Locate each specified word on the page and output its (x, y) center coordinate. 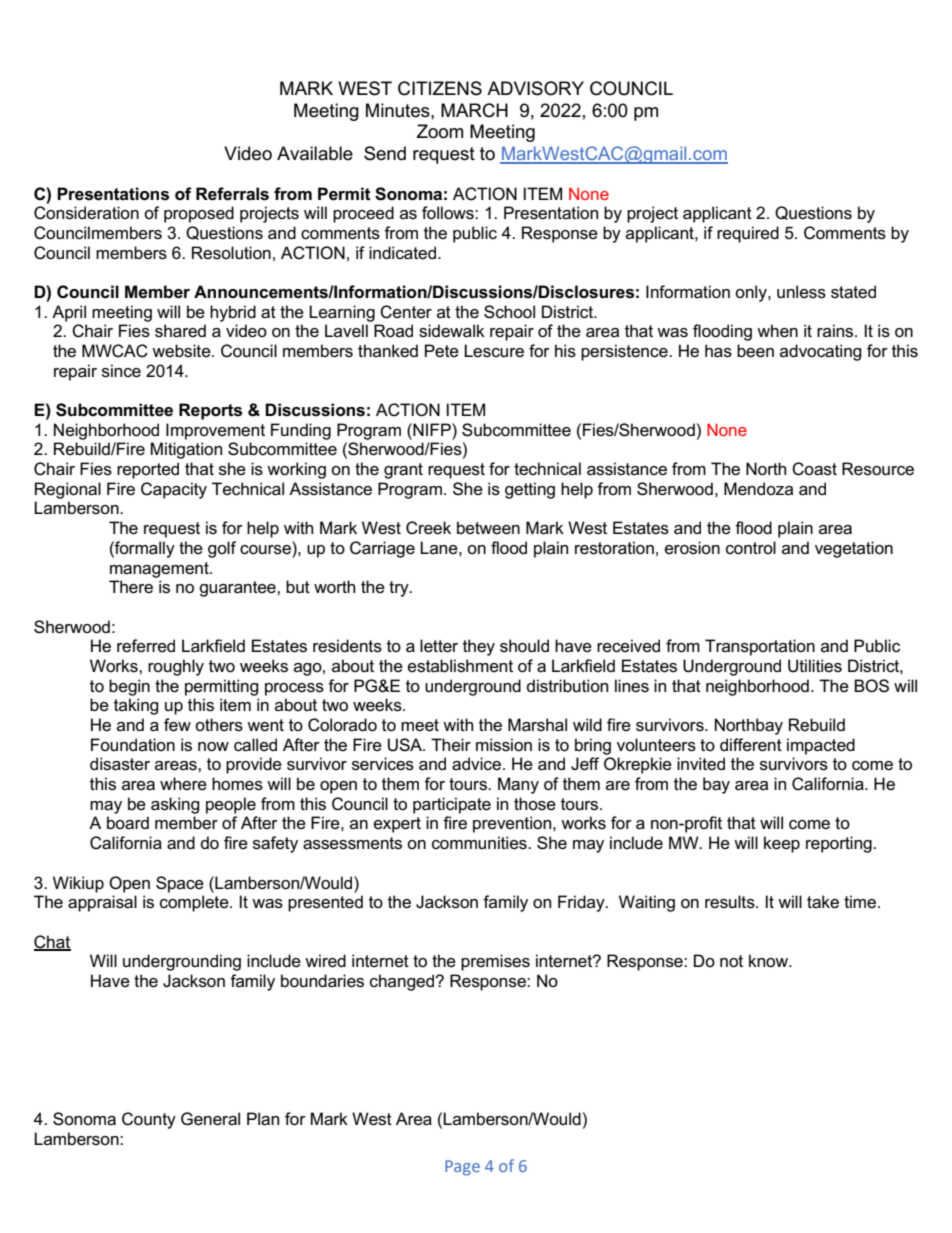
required (748, 234)
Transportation (760, 647)
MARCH (474, 110)
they (479, 647)
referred (146, 646)
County (149, 1120)
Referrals (232, 194)
